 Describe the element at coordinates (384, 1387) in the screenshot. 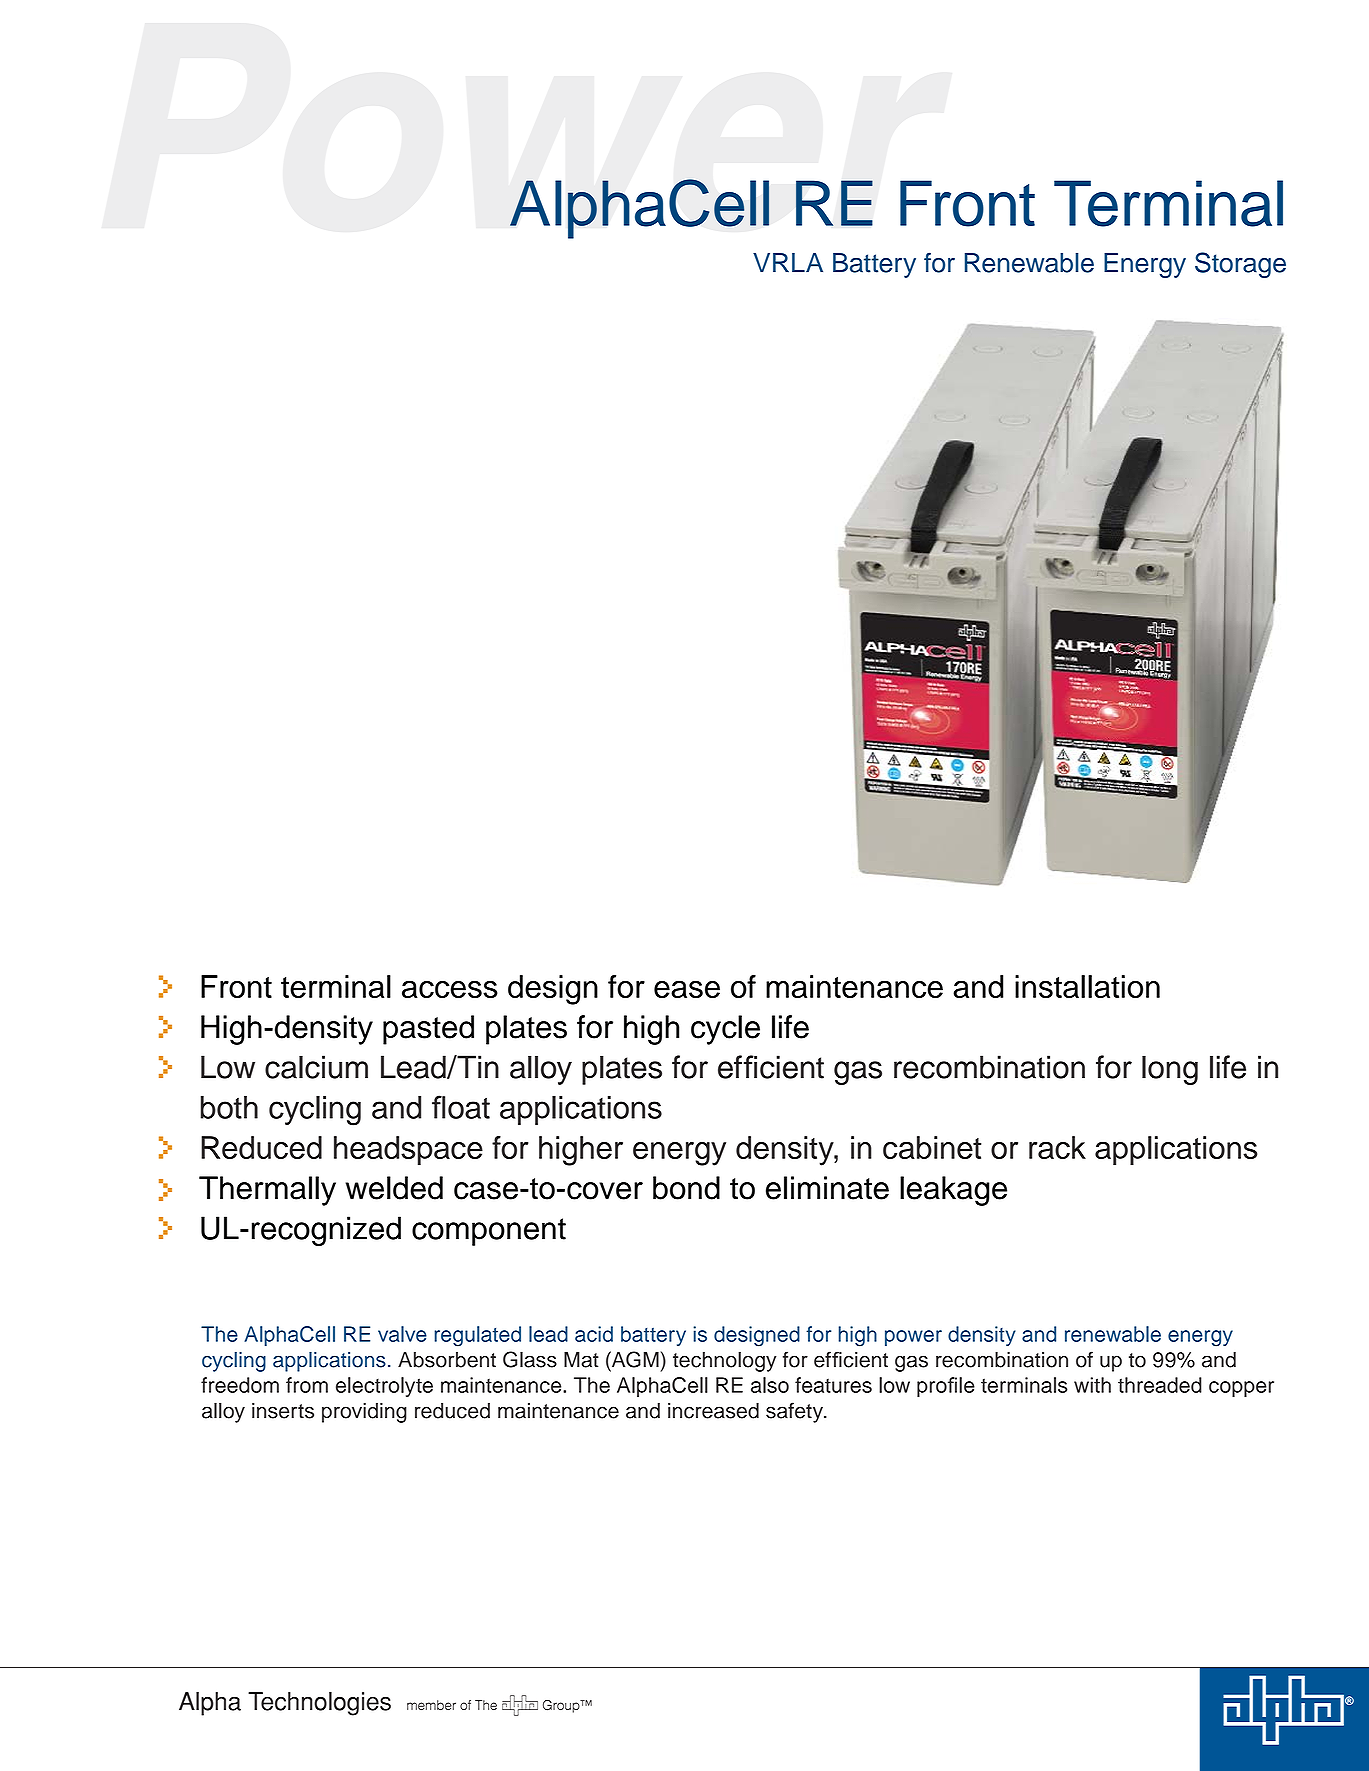

I see `electrolyte` at that location.
